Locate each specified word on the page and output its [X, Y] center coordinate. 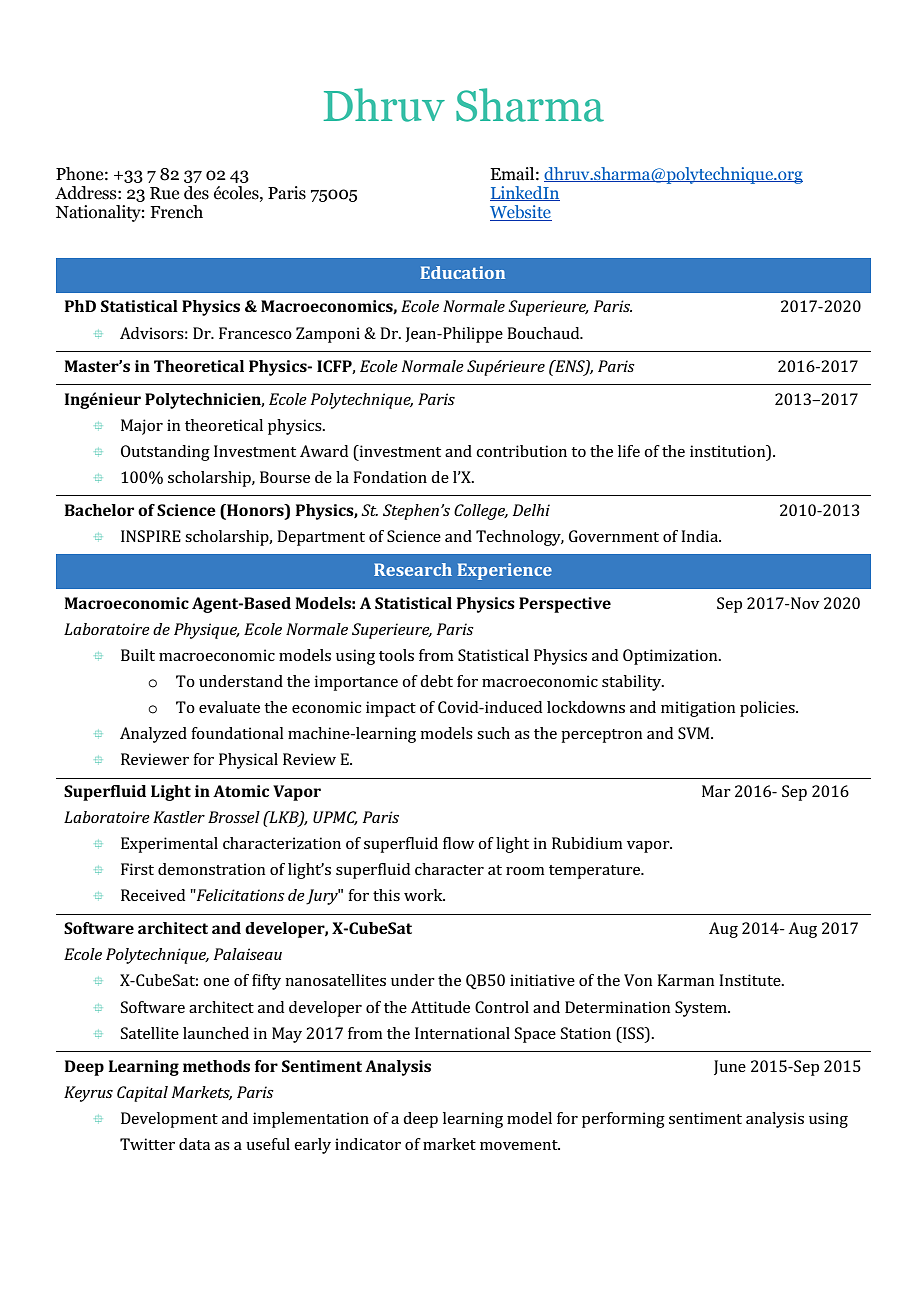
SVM [695, 733]
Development [169, 1120]
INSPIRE [151, 536]
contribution [521, 451]
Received [153, 895]
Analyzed [153, 735]
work [424, 895]
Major [142, 427]
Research [413, 569]
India [700, 536]
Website [521, 213]
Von [638, 980]
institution [729, 451]
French [176, 212]
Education [463, 272]
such [493, 733]
